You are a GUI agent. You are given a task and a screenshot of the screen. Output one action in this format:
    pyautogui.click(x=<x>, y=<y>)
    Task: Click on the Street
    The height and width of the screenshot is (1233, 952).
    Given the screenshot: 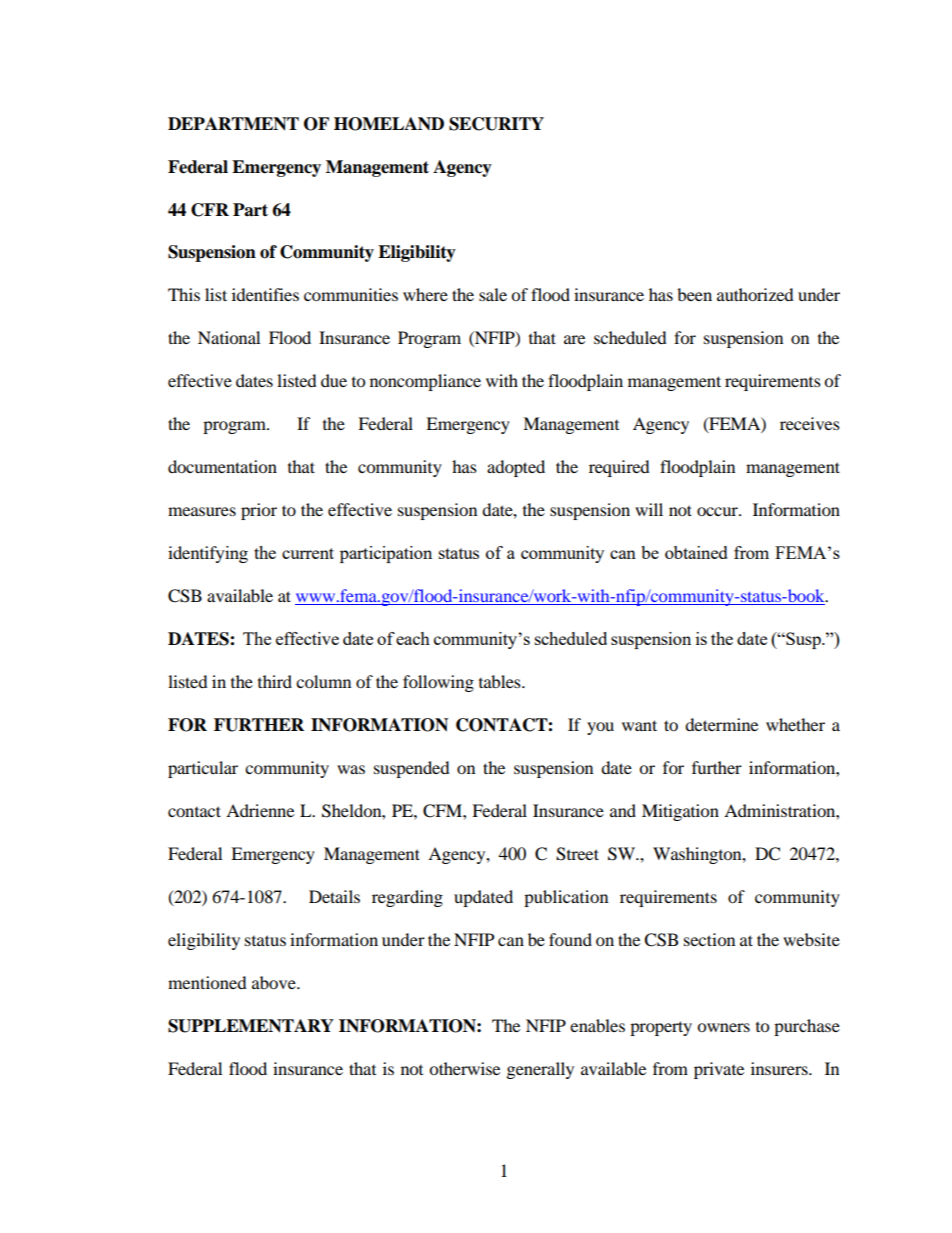 What is the action you would take?
    pyautogui.click(x=577, y=854)
